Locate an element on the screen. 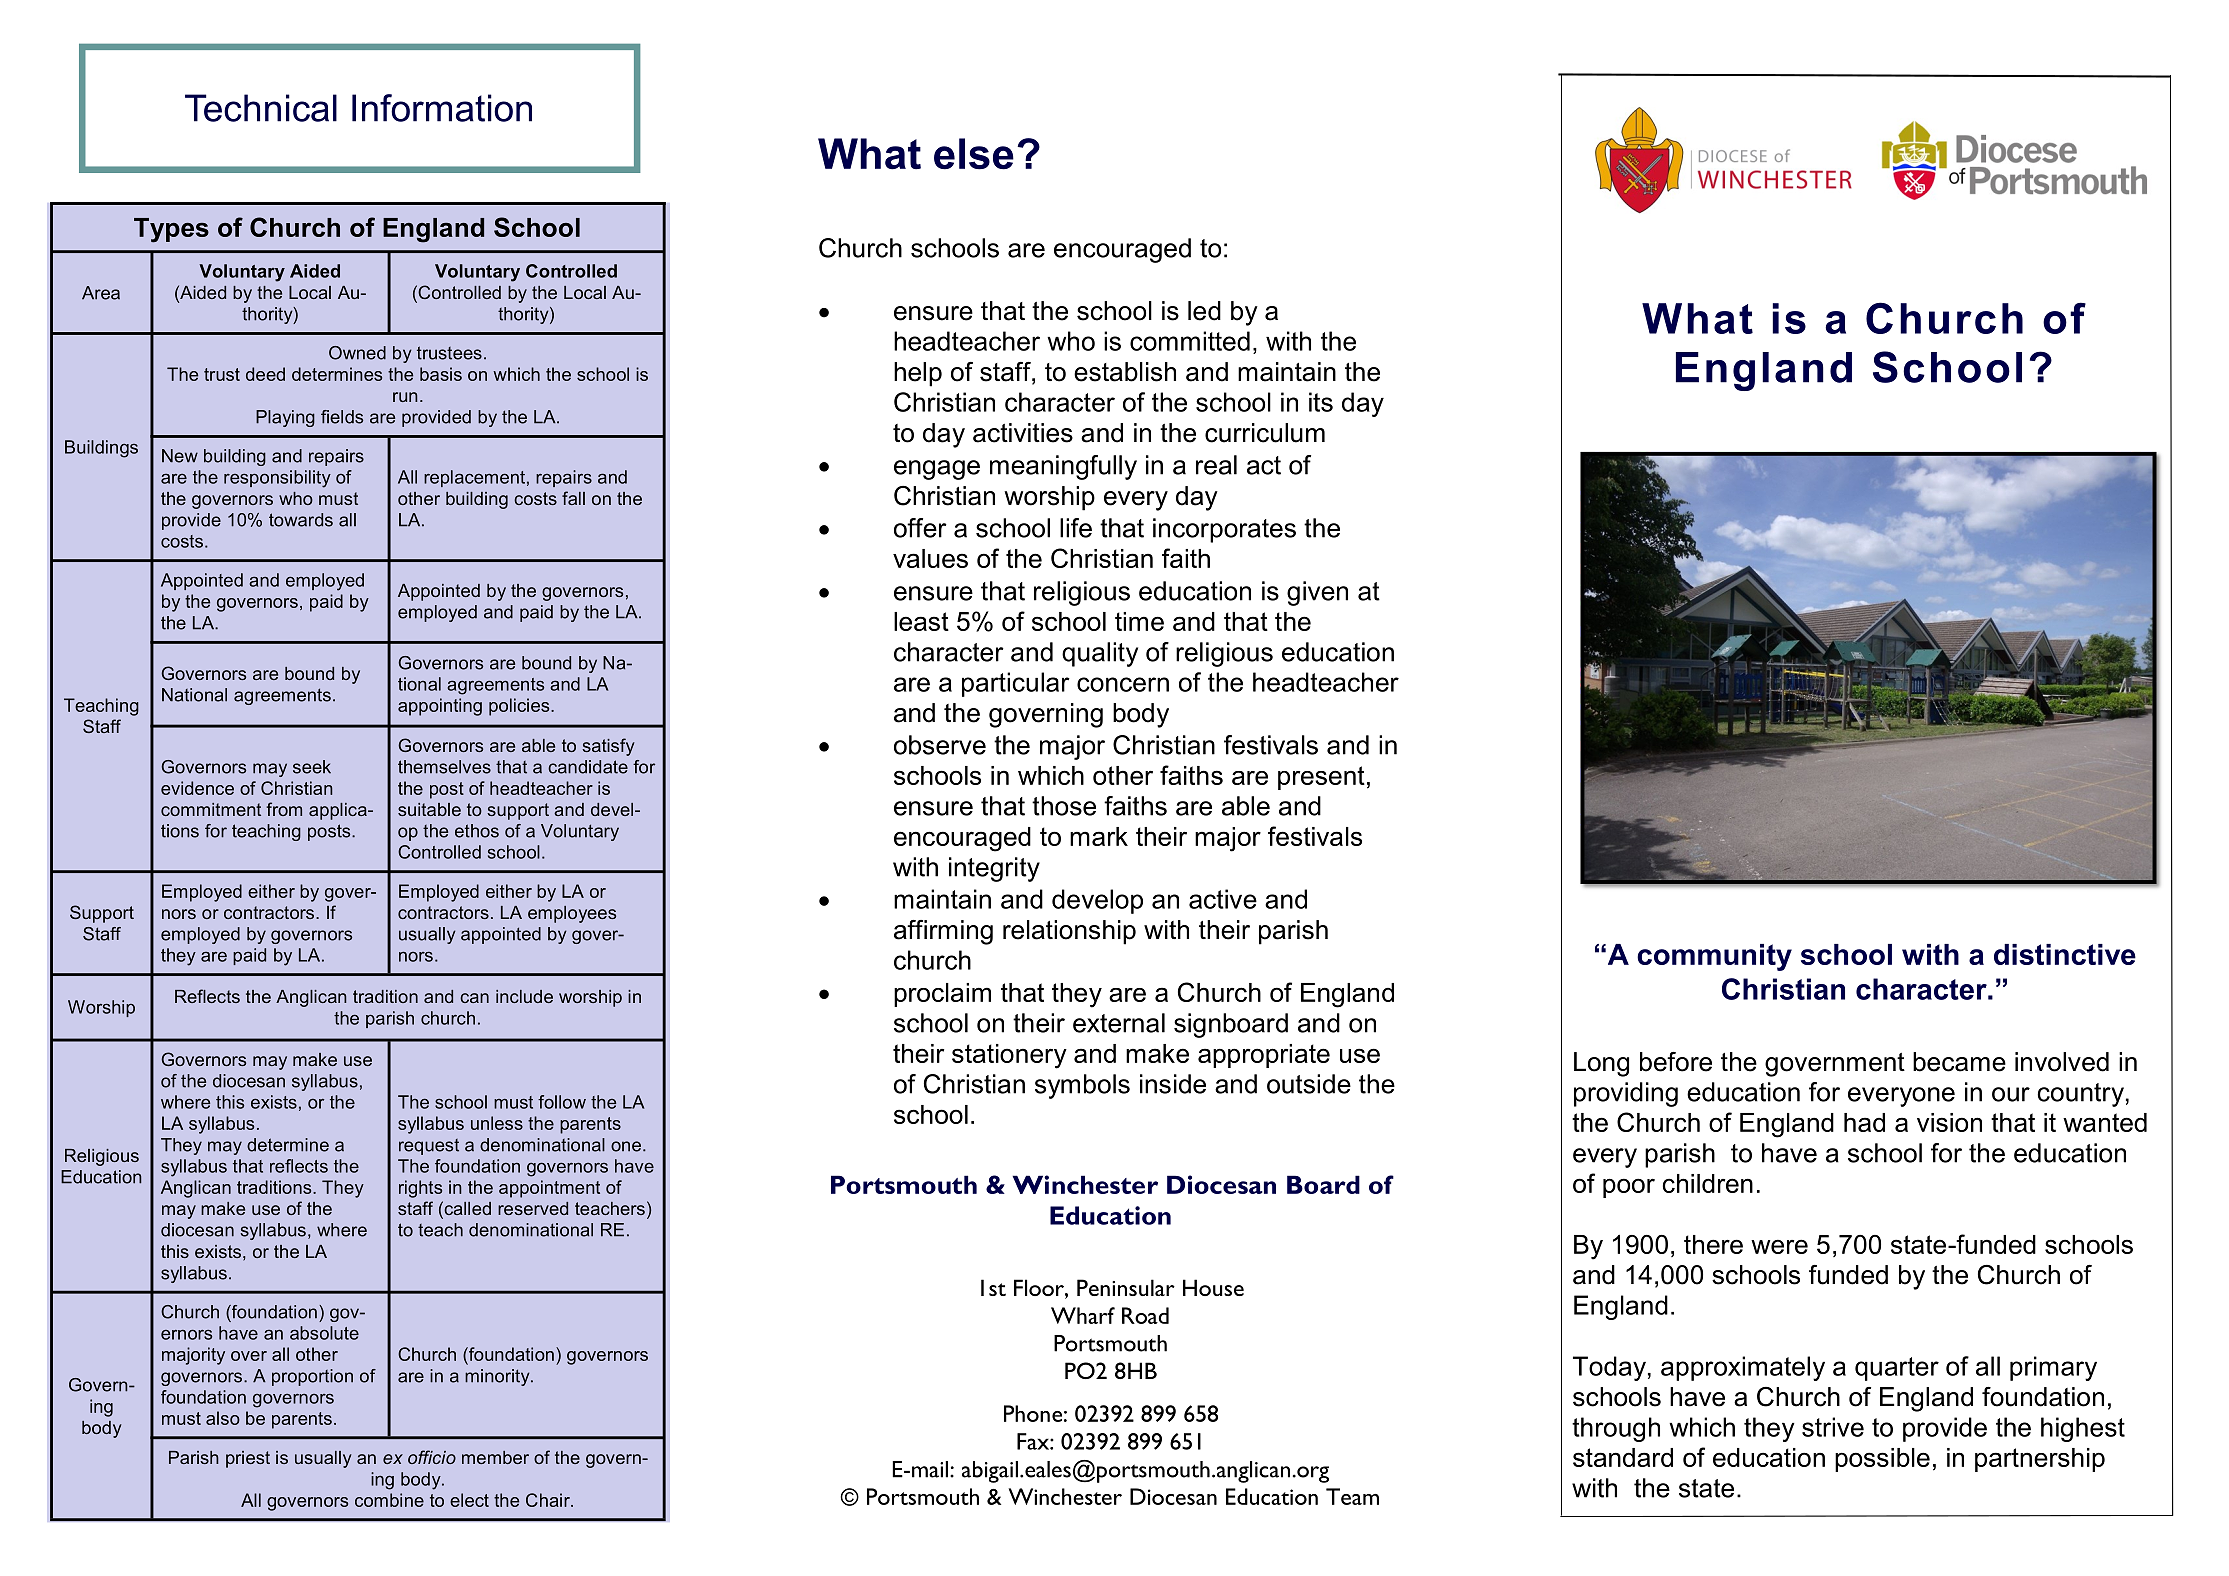 This screenshot has height=1576, width=2229. else is located at coordinates (974, 154).
